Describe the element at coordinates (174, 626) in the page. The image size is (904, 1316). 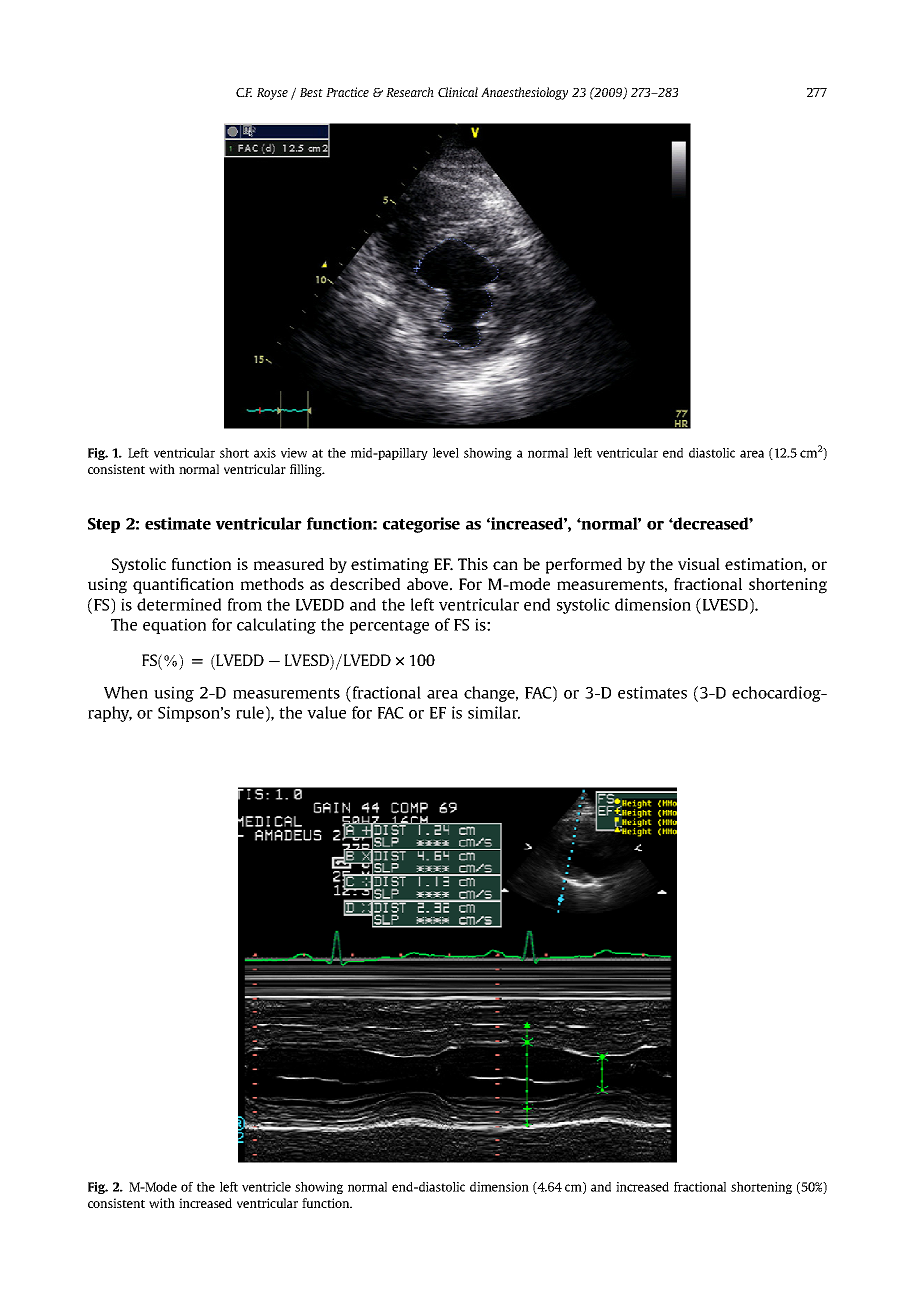
I see `equation` at that location.
